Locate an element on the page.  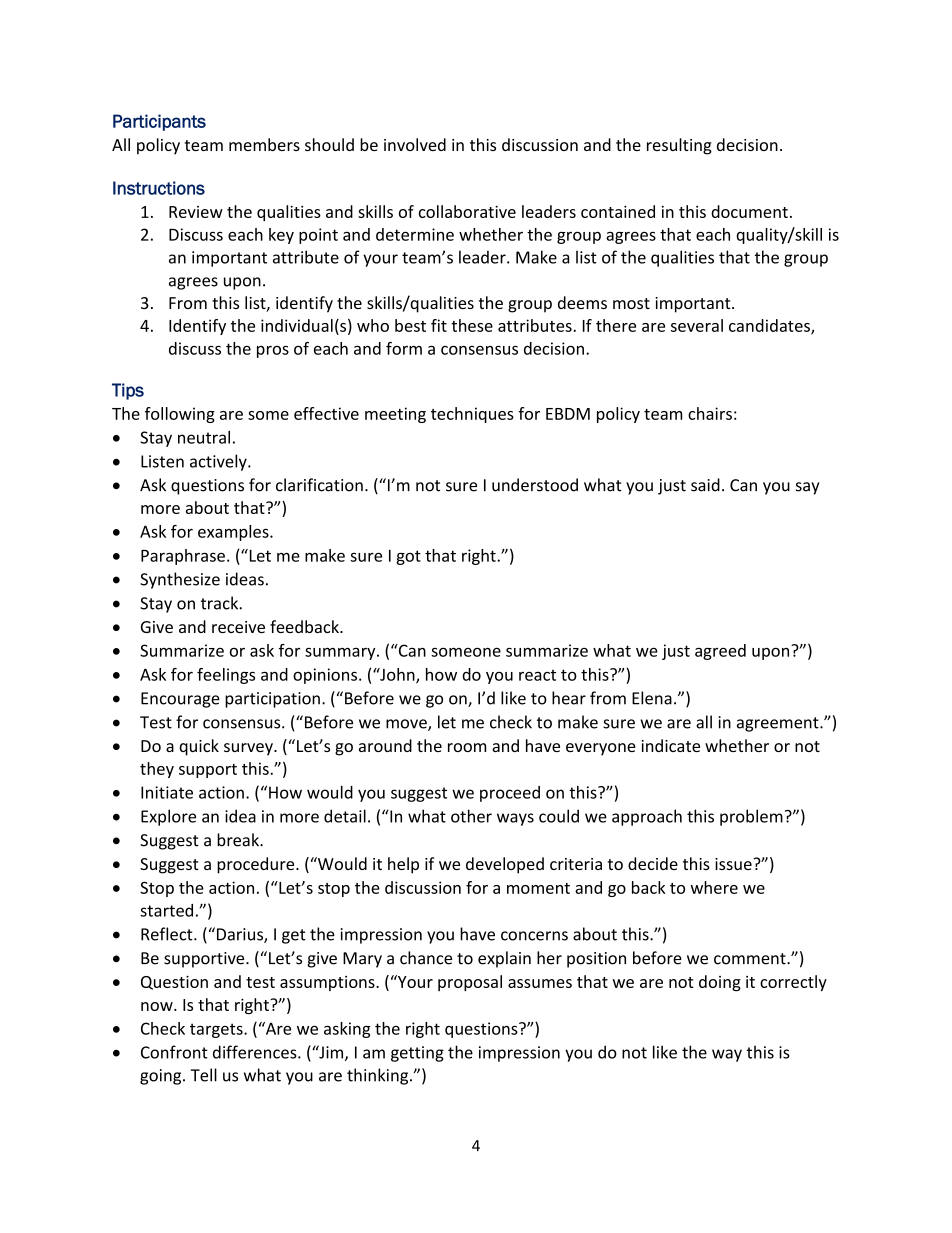
involved is located at coordinates (415, 144).
